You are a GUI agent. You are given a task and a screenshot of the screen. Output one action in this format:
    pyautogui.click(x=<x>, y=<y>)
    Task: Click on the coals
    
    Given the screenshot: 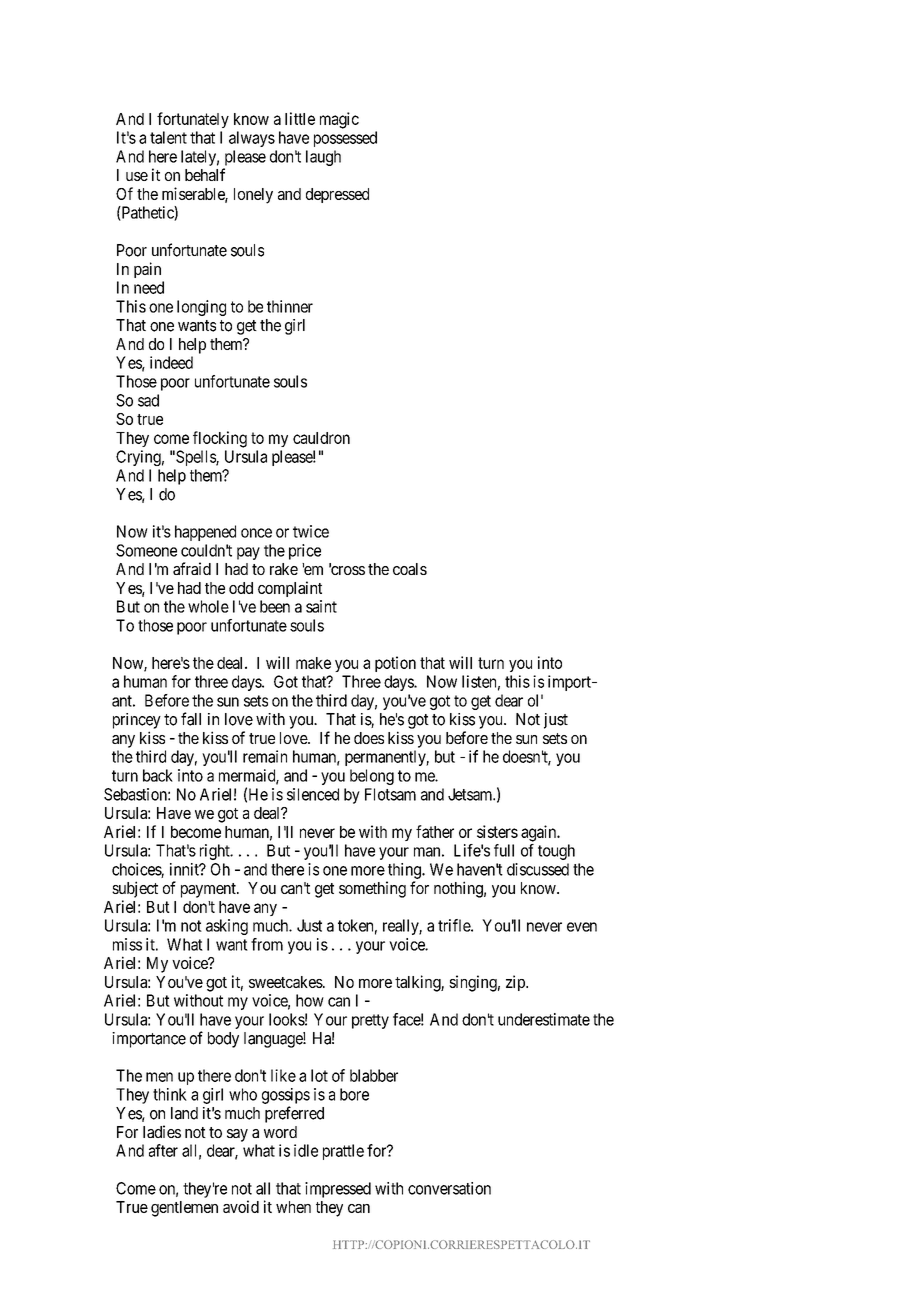 What is the action you would take?
    pyautogui.click(x=410, y=569)
